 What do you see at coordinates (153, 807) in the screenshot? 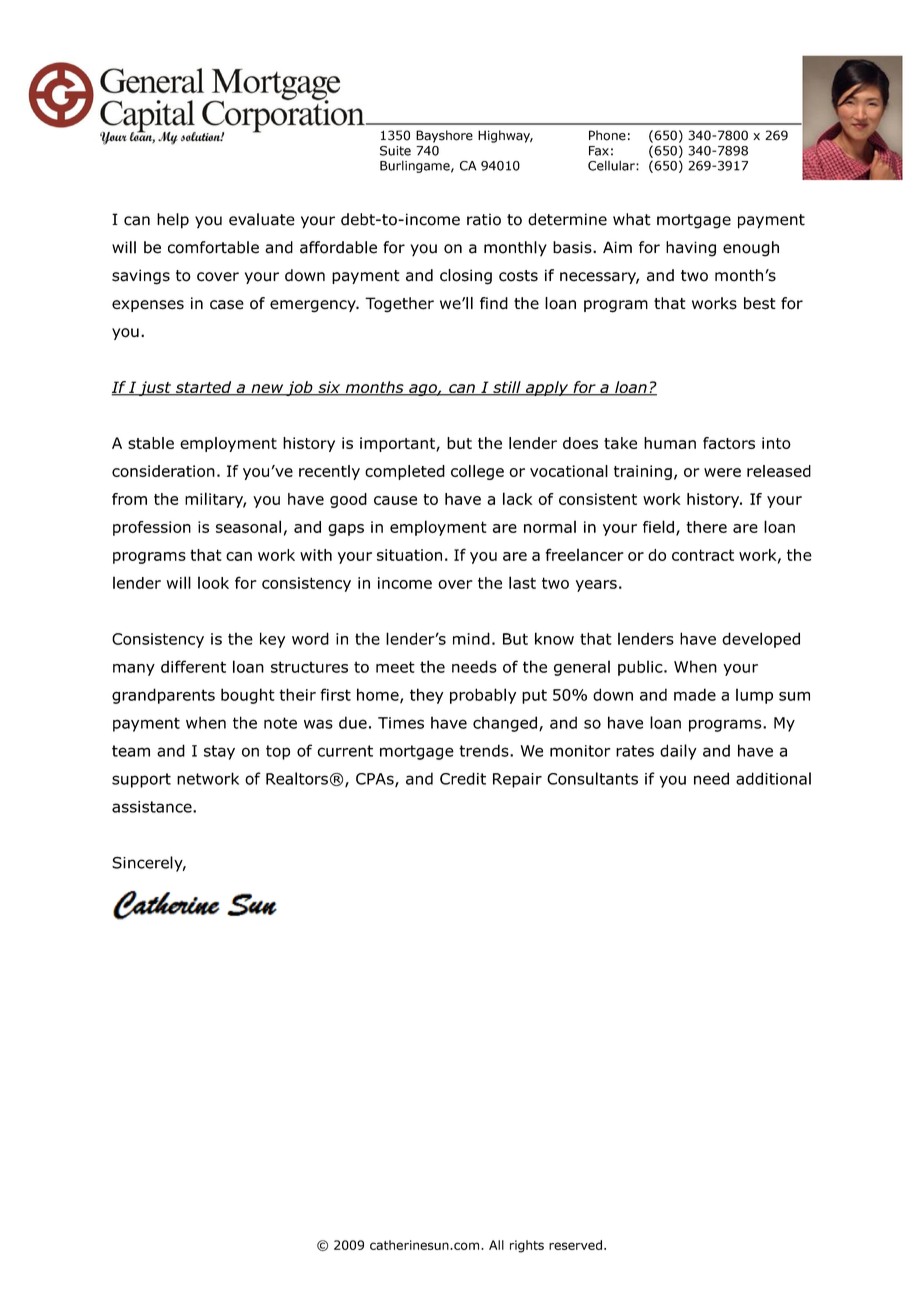
I see `assistance` at bounding box center [153, 807].
